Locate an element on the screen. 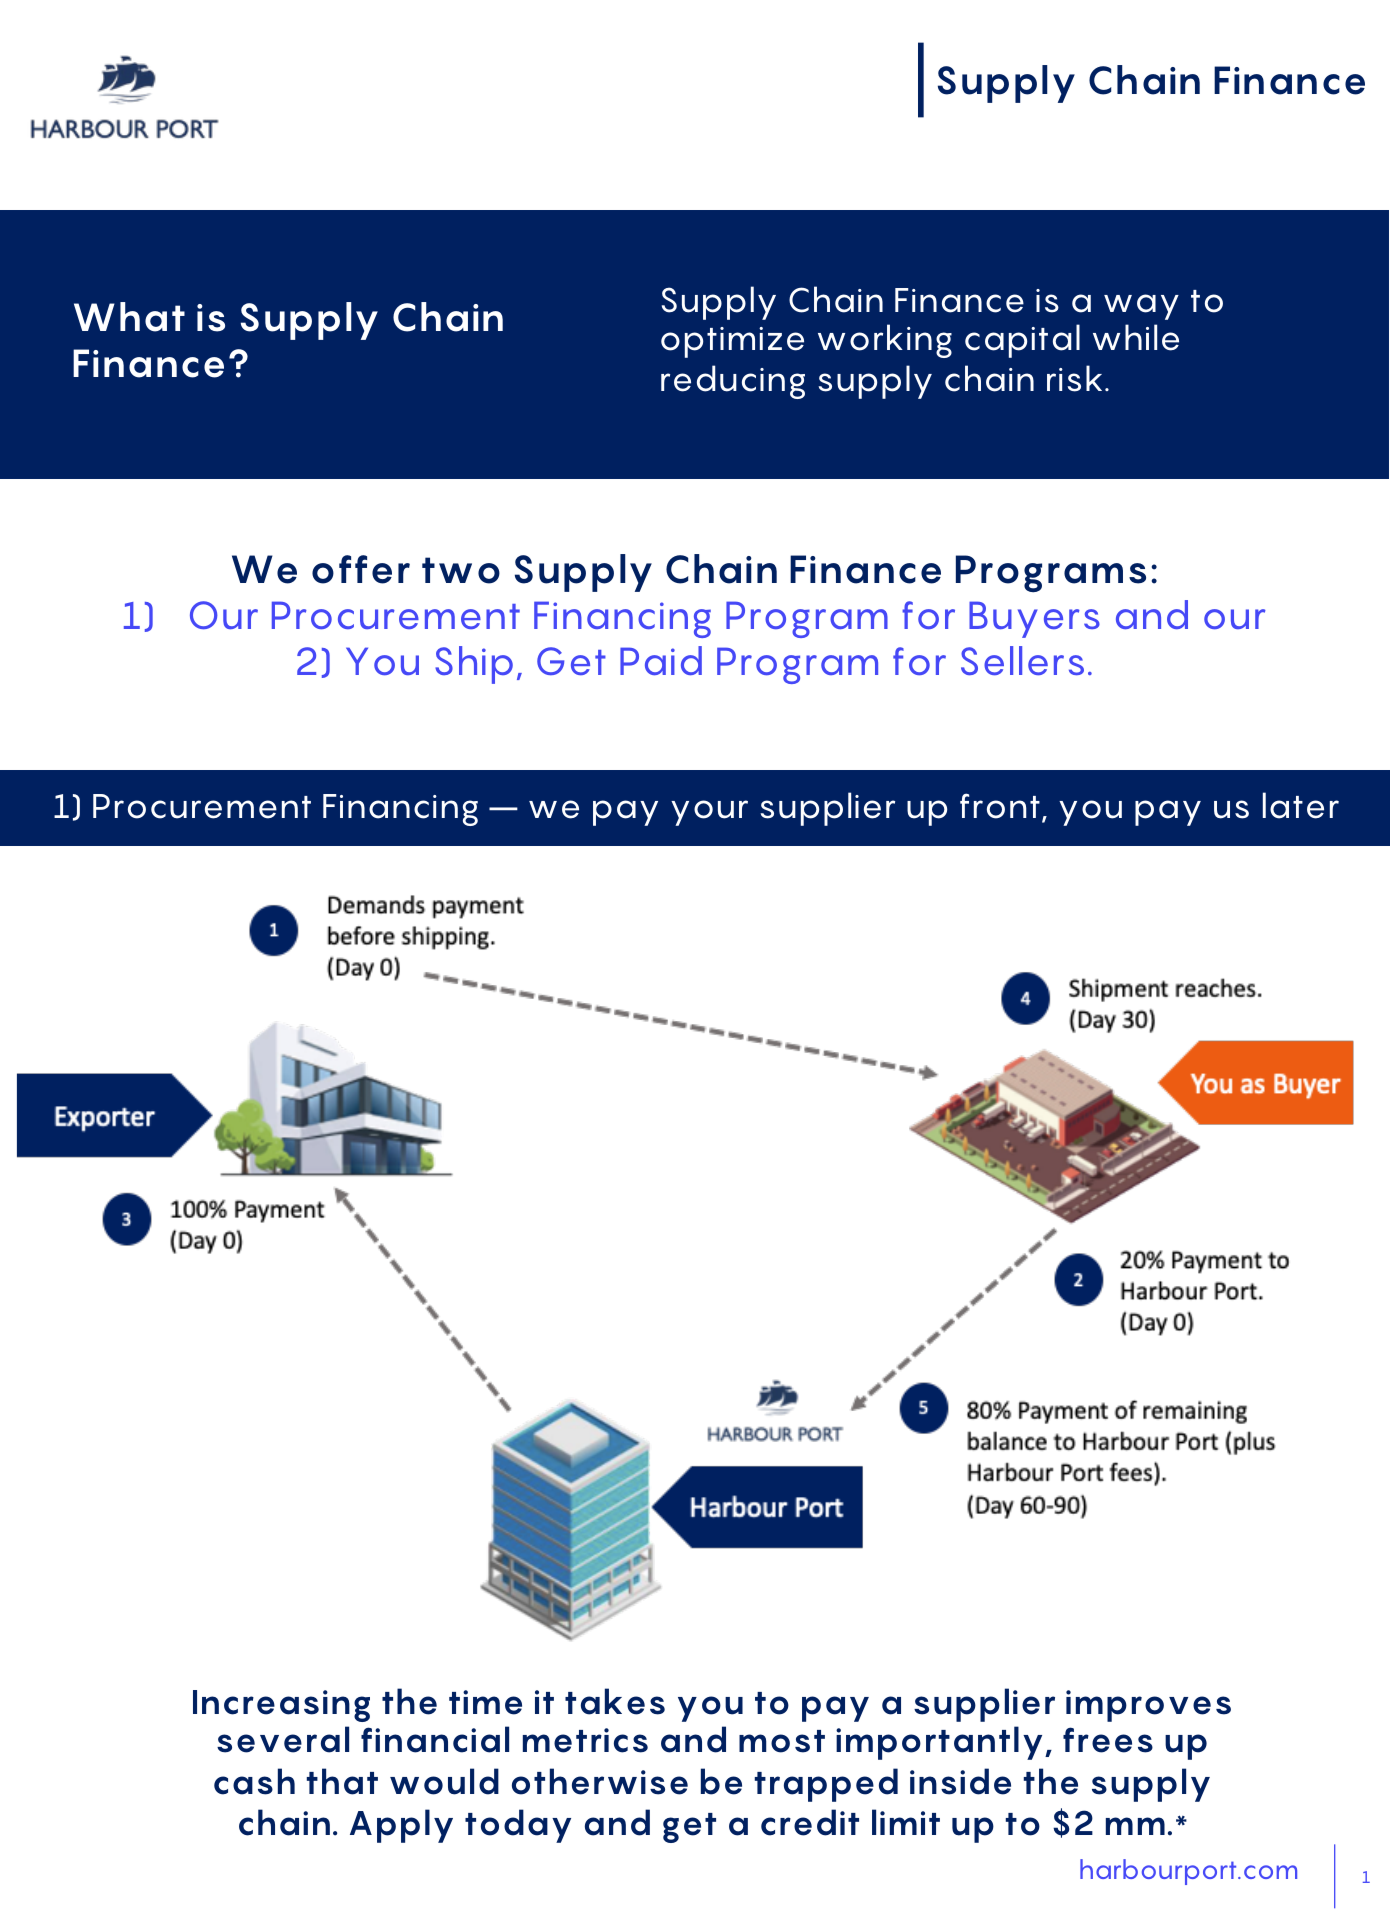 The height and width of the screenshot is (1911, 1390). later is located at coordinates (1301, 805).
